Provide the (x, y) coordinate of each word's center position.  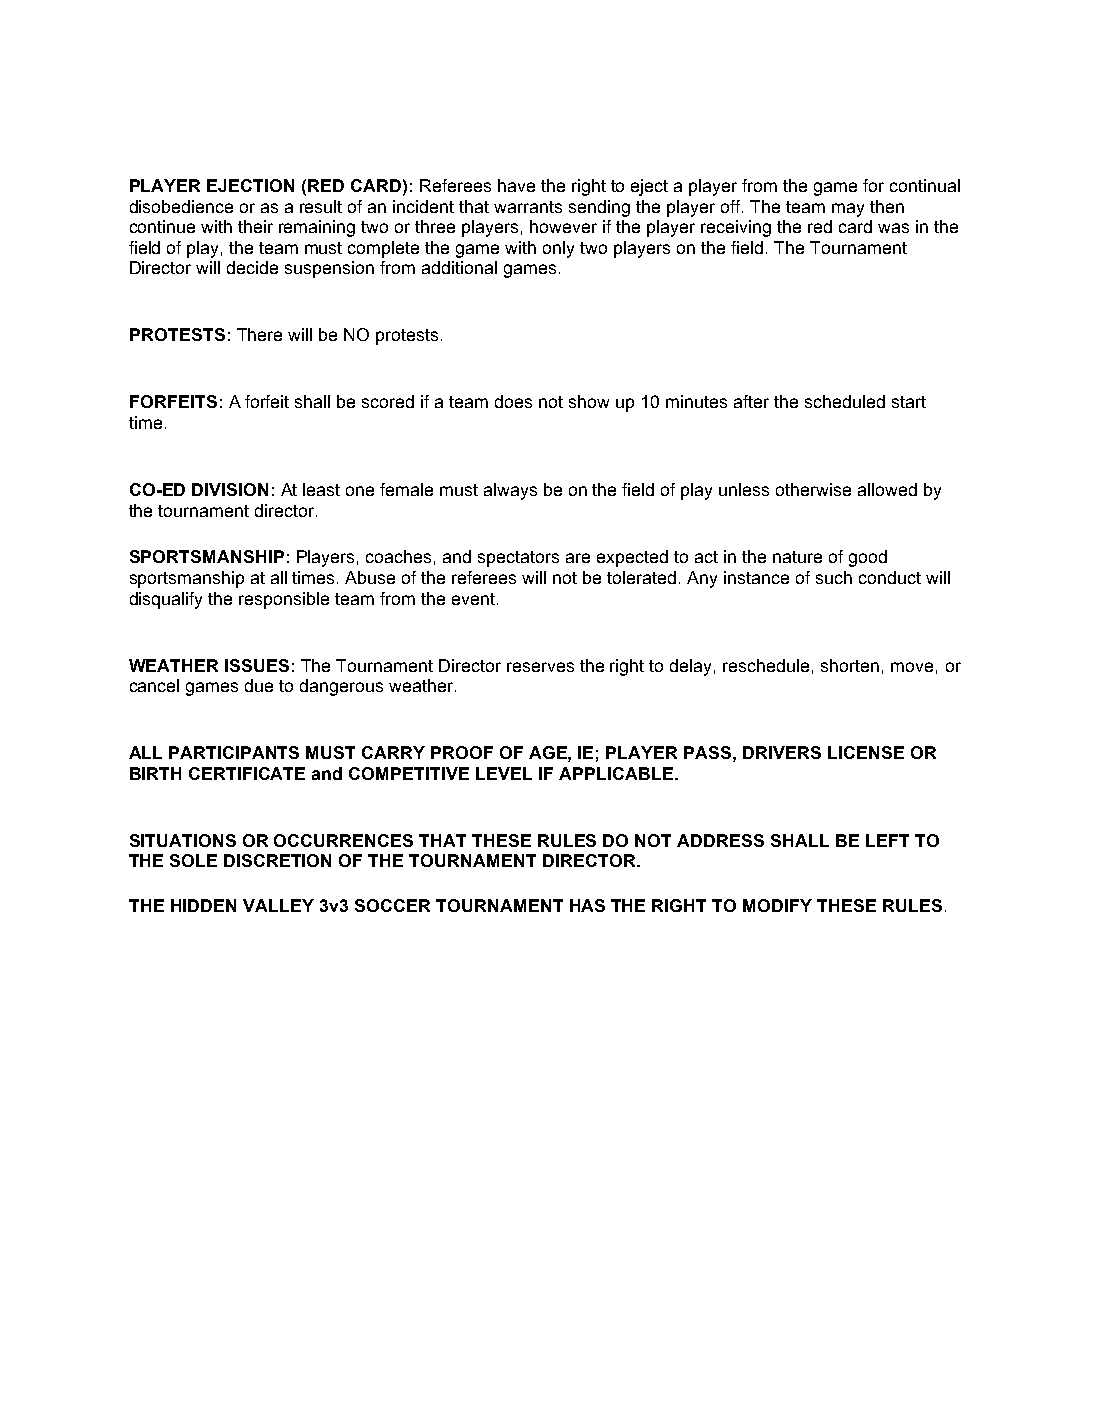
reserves (540, 667)
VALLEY (278, 905)
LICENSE (866, 752)
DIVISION (230, 489)
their (255, 226)
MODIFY (777, 905)
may (848, 210)
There (259, 334)
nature (797, 557)
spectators (518, 559)
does (513, 401)
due (259, 685)
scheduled (845, 401)
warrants (528, 207)
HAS (587, 905)
